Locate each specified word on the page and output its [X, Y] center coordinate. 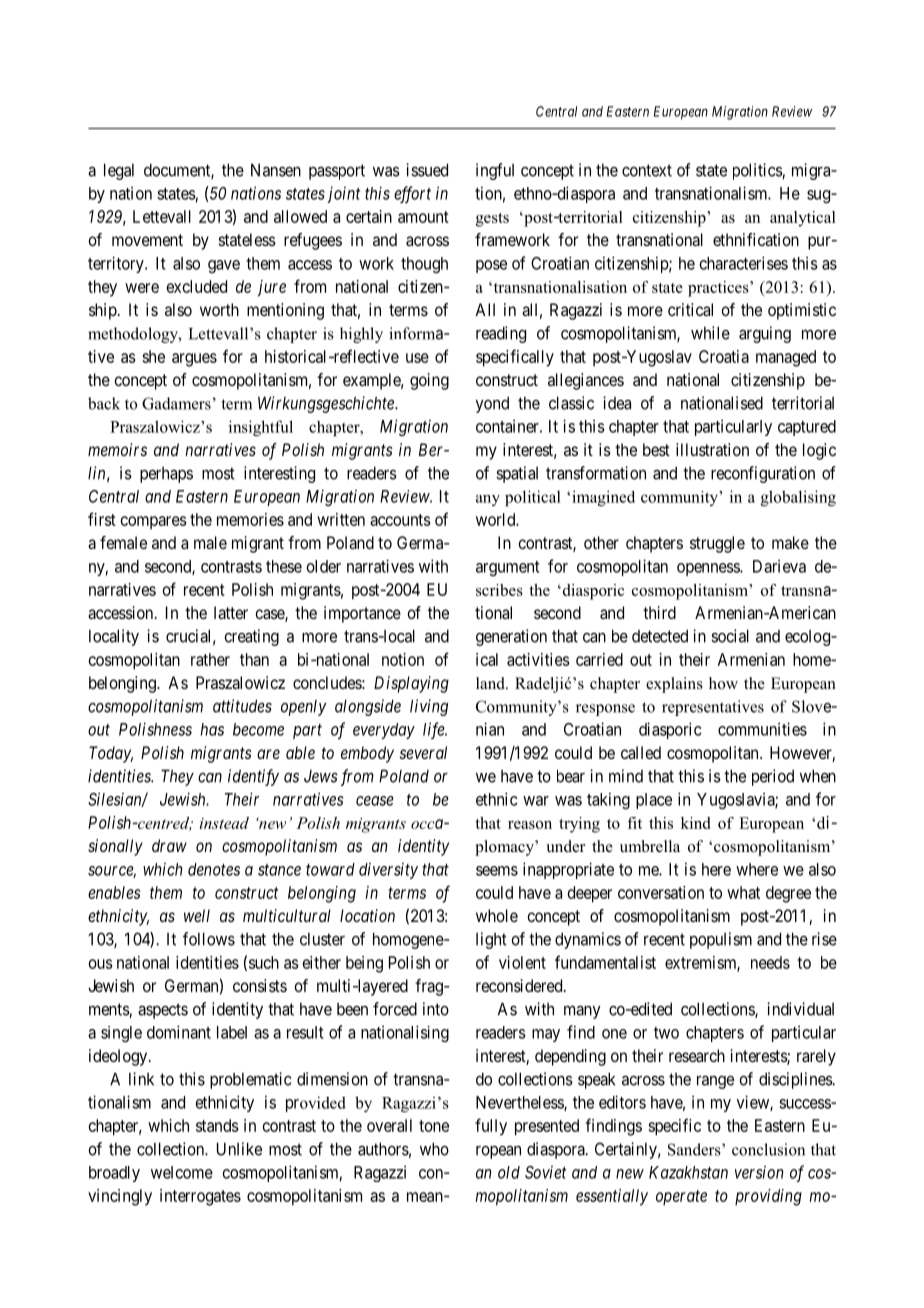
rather [210, 659]
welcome [182, 1172]
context [647, 170]
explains [674, 685]
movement [147, 240]
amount [423, 217]
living [429, 707]
